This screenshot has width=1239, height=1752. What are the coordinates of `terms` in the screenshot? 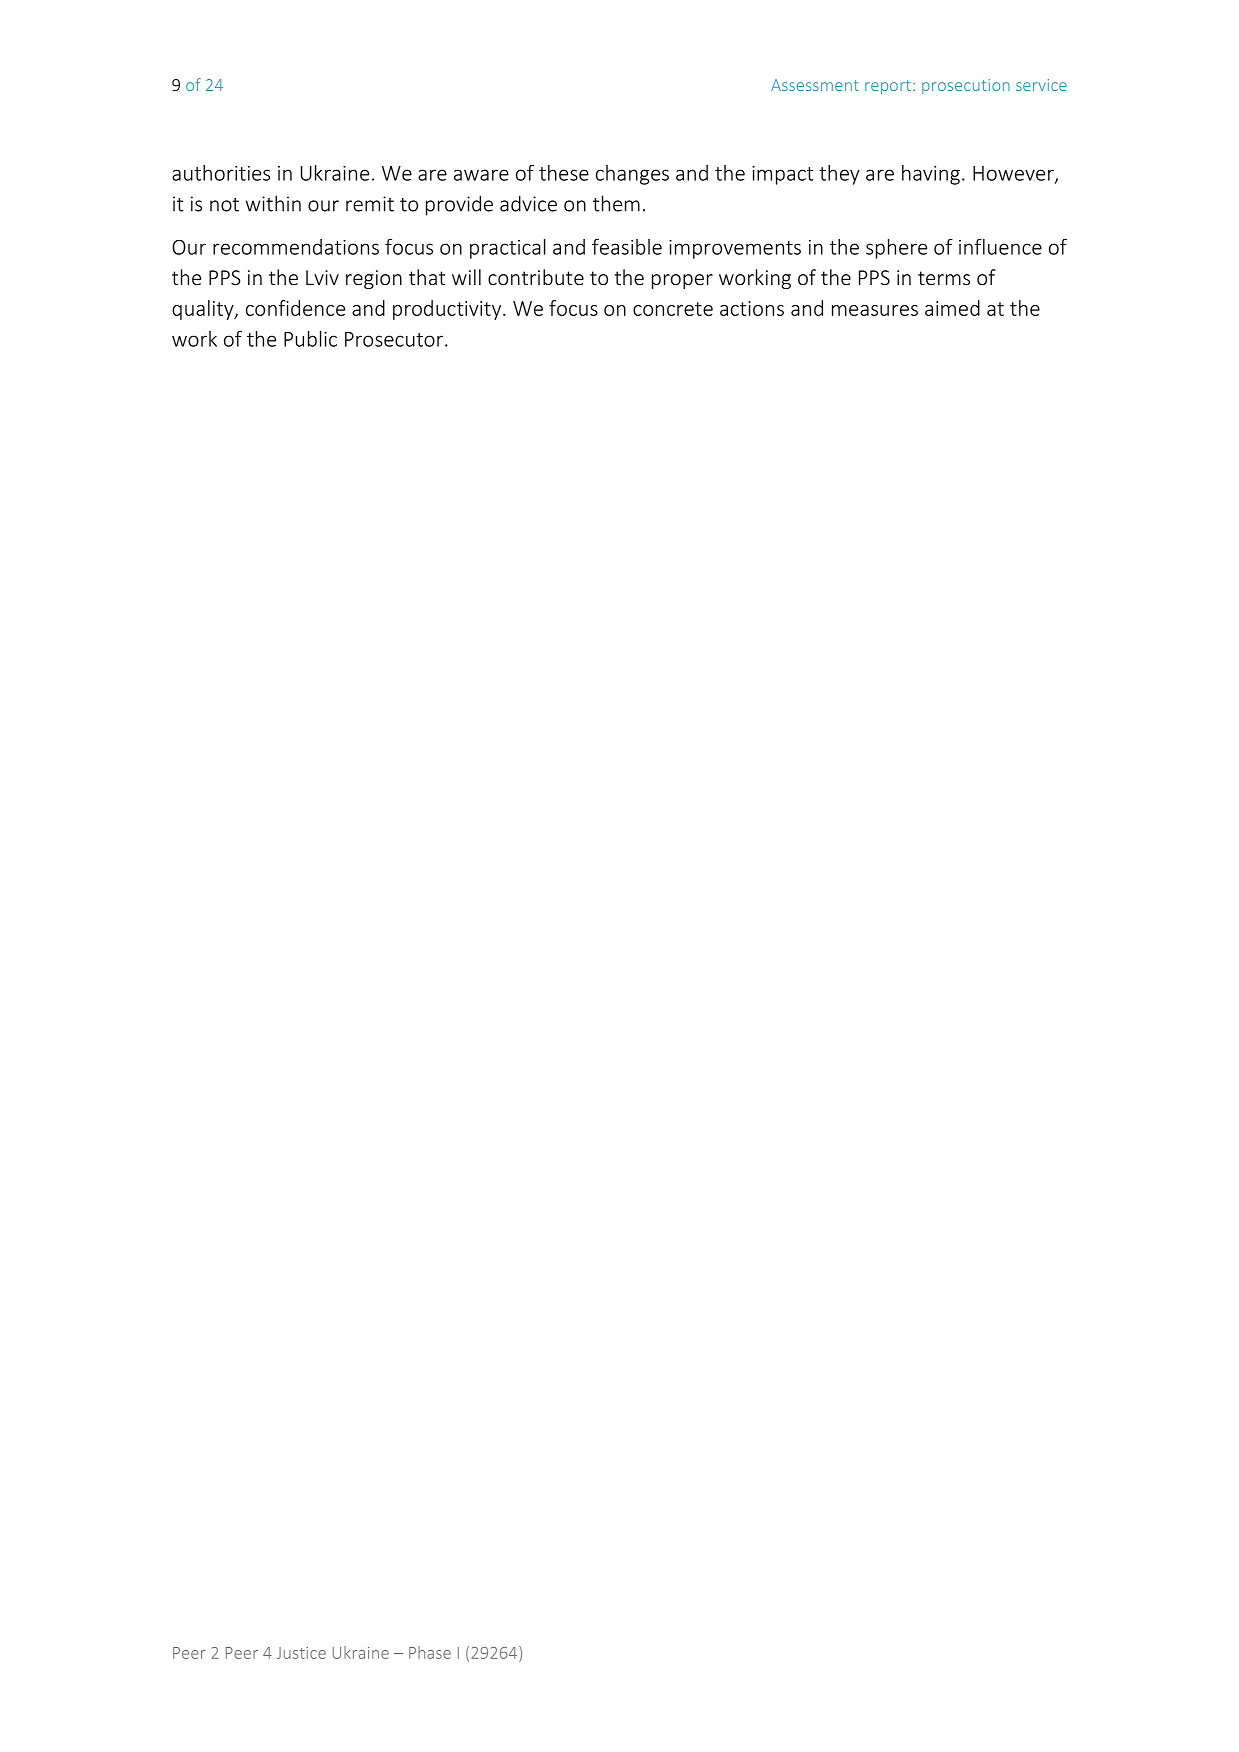 It's located at (944, 278).
